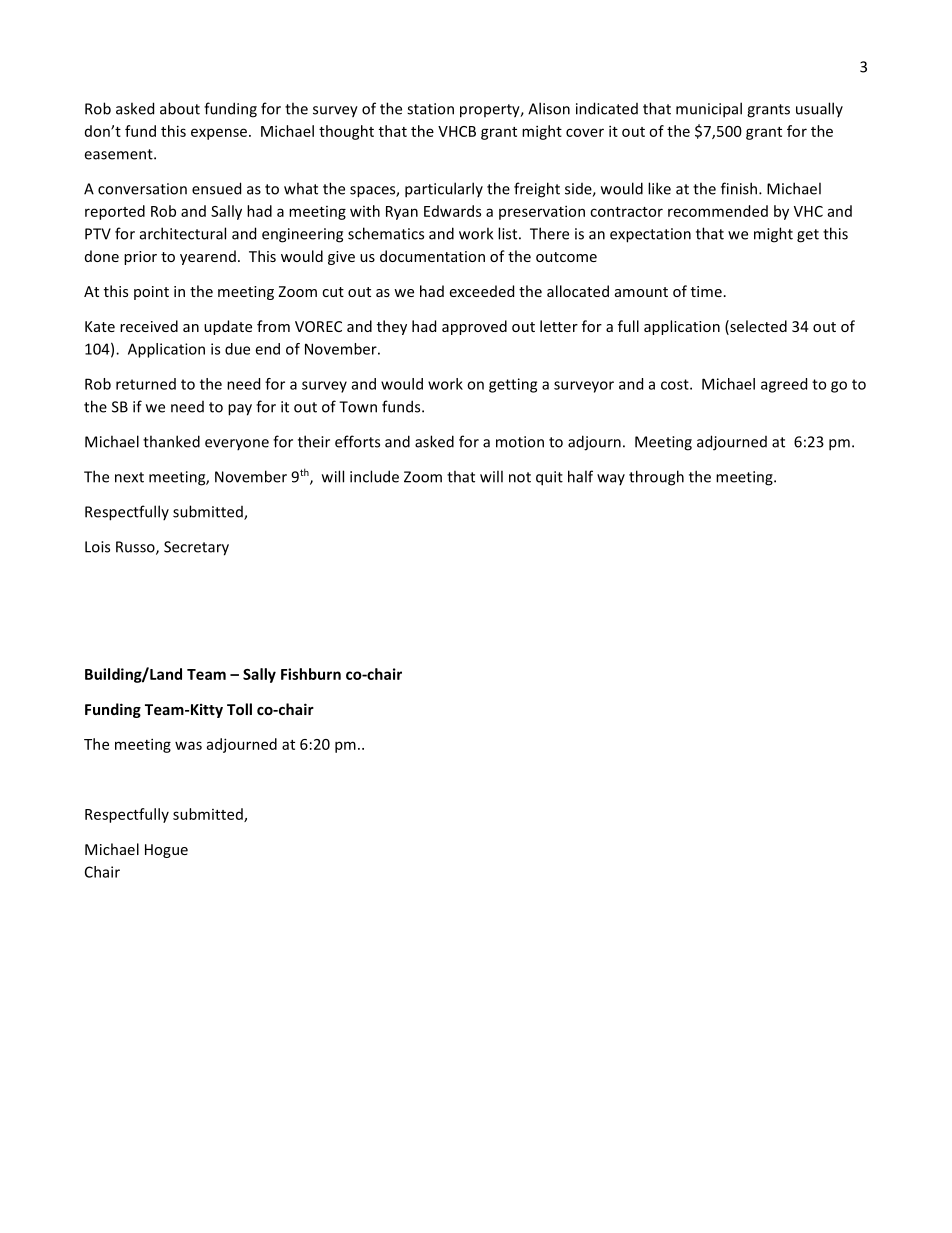 The height and width of the page is (1233, 952). What do you see at coordinates (430, 109) in the page?
I see `station` at bounding box center [430, 109].
